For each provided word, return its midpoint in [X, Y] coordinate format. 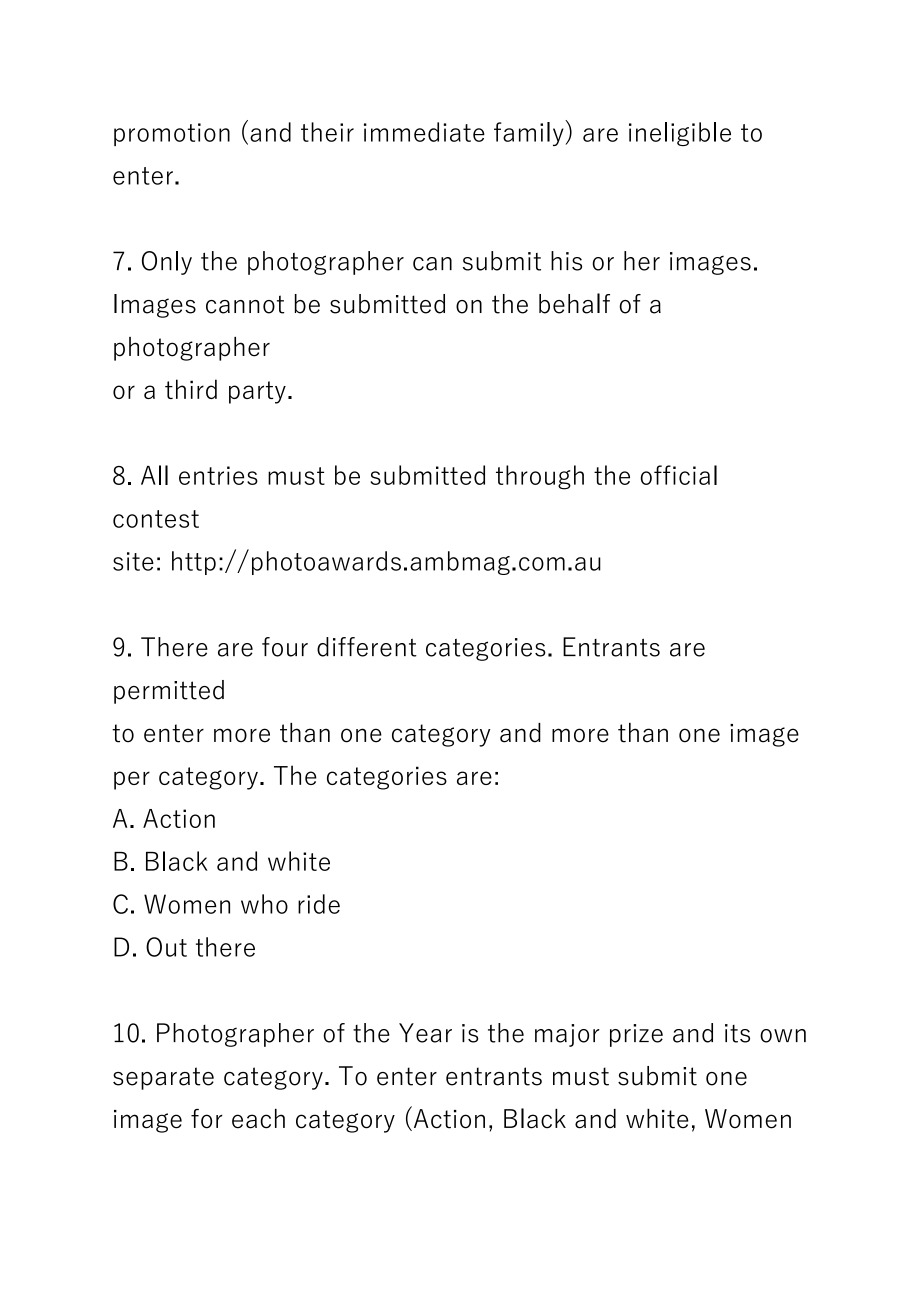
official [679, 475]
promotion [172, 134]
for [207, 1119]
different [367, 647]
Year [425, 1033]
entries [218, 475]
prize [636, 1035]
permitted [169, 692]
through [540, 477]
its [737, 1033]
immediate [424, 132]
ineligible [680, 134]
